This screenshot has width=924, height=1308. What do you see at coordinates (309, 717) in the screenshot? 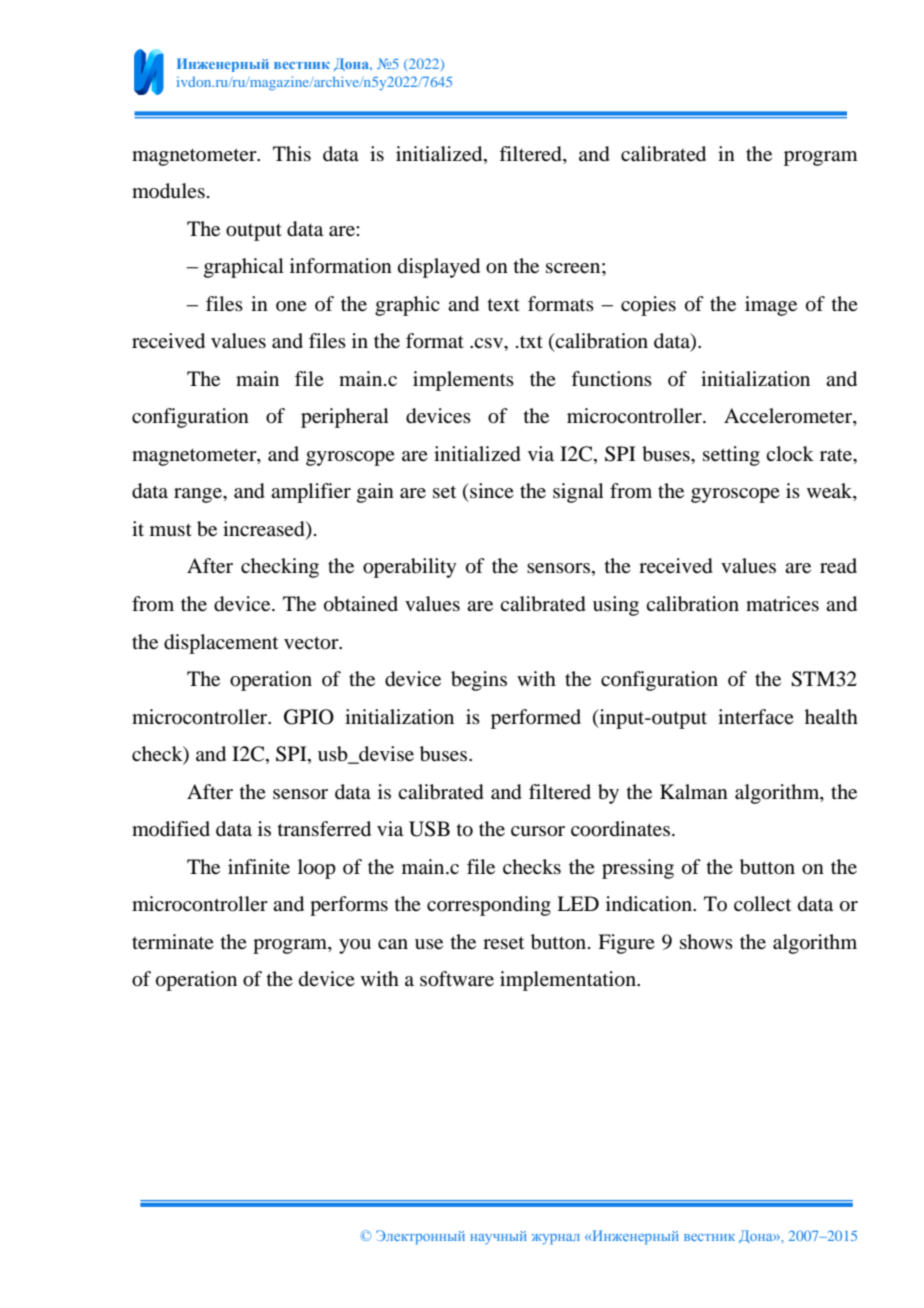
I see `GPIO` at bounding box center [309, 717].
